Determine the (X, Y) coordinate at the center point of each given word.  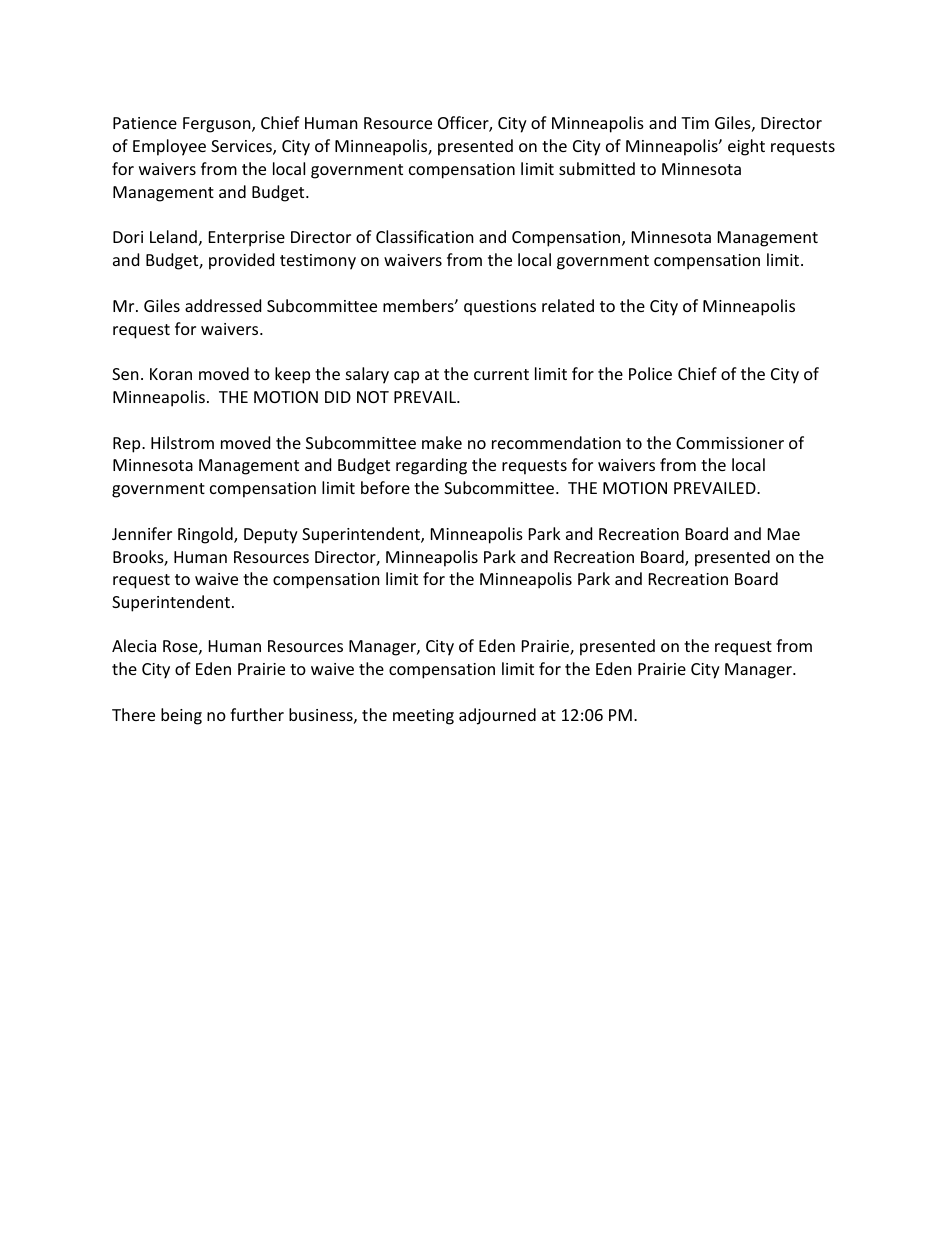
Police (650, 373)
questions (500, 308)
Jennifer (142, 533)
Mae (784, 534)
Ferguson (218, 125)
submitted (597, 168)
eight (746, 147)
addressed (223, 305)
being (181, 716)
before (385, 487)
